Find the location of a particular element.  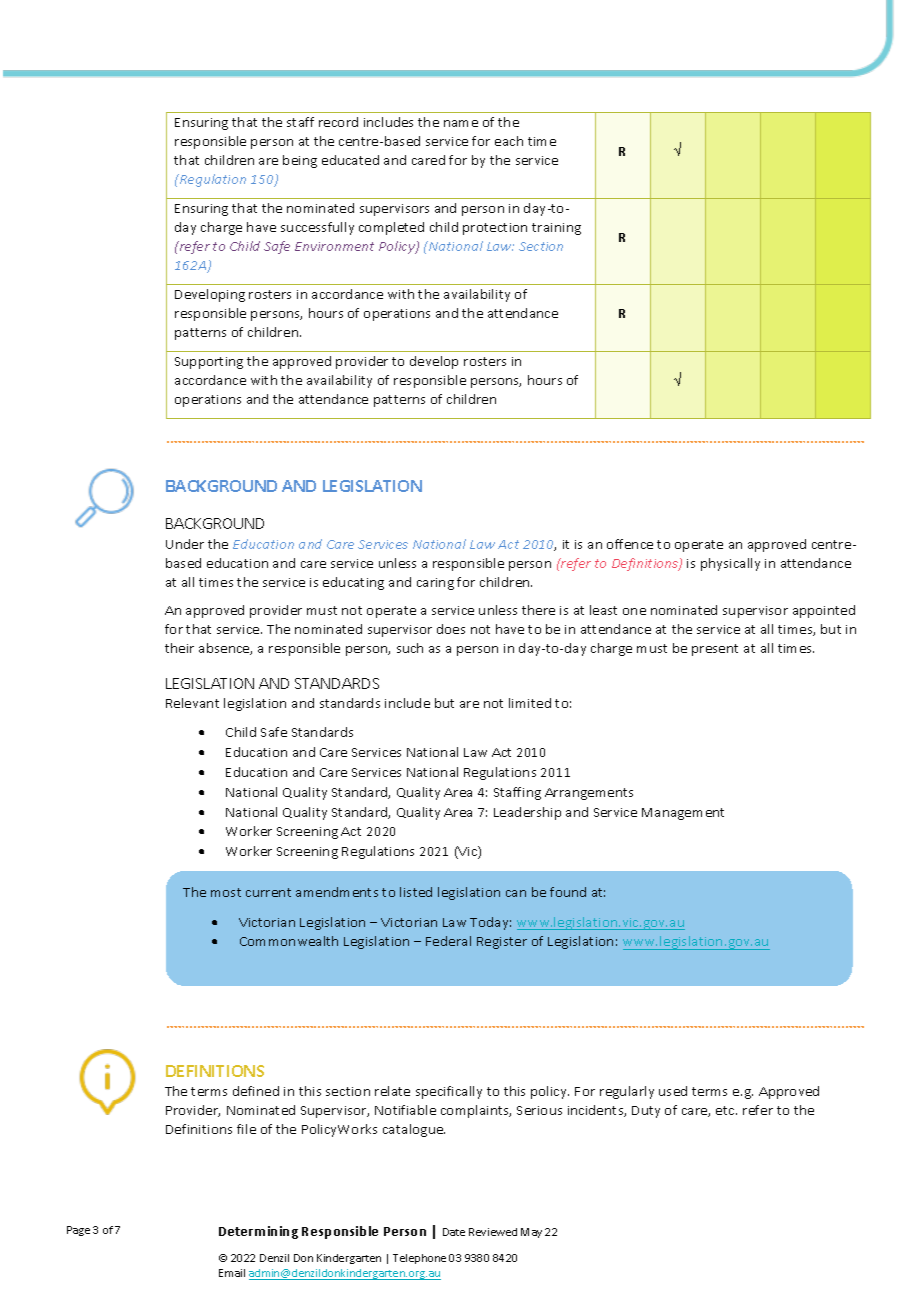

Date is located at coordinates (454, 1232).
